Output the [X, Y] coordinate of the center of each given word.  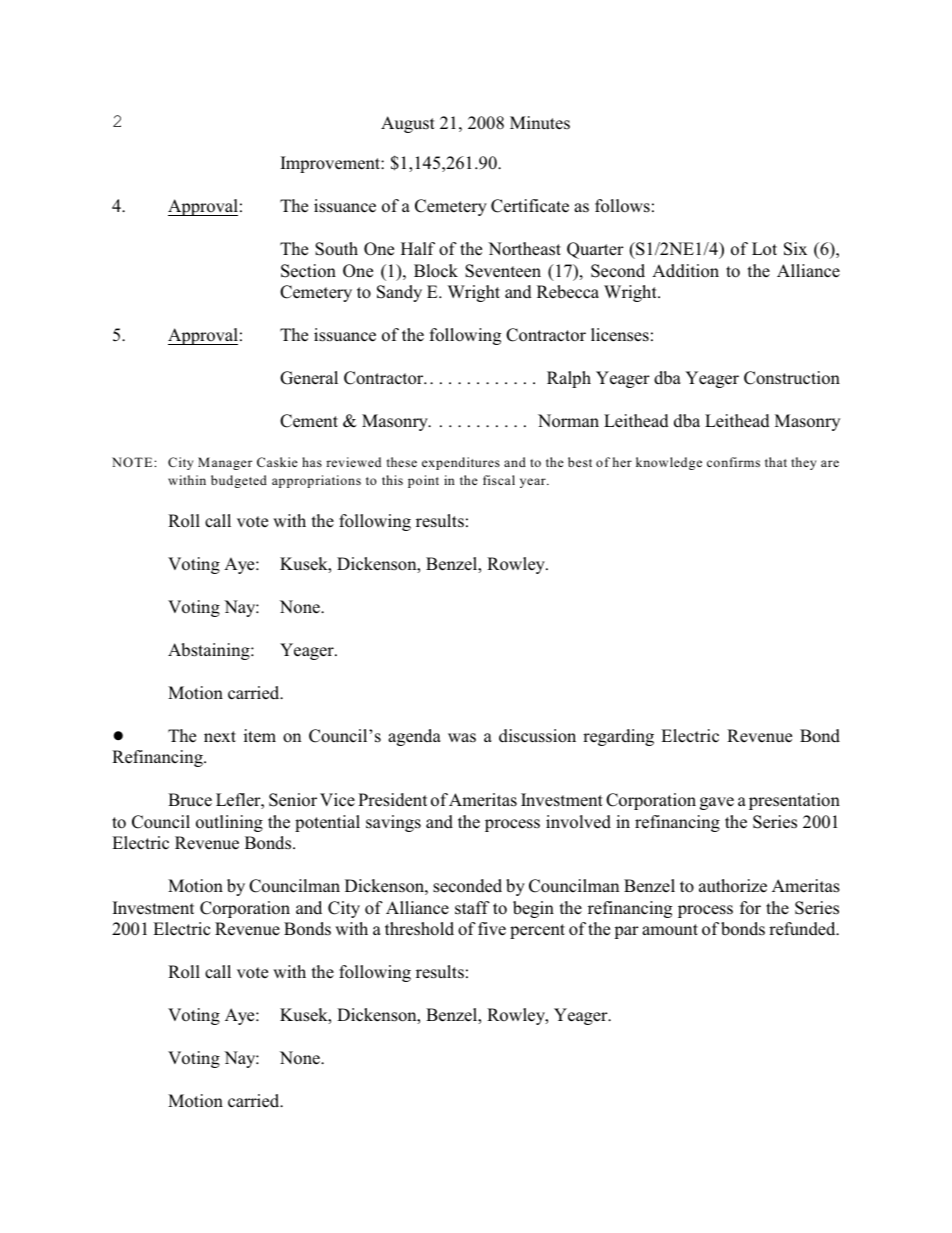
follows [622, 206]
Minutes [540, 123]
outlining [229, 823]
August [408, 124]
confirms [733, 462]
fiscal [499, 480]
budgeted [239, 481]
